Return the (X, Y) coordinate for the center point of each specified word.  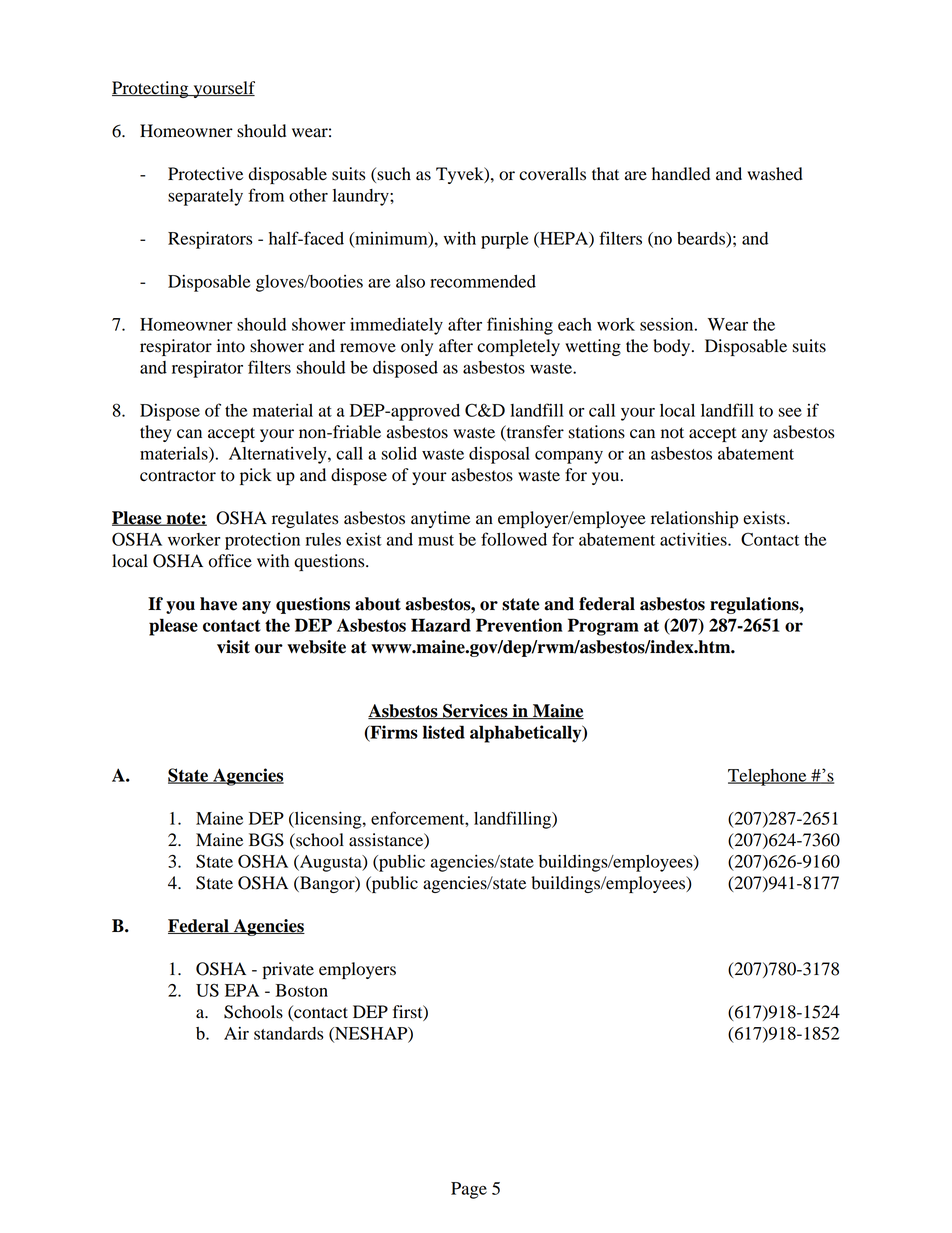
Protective (205, 174)
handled (681, 174)
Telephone (768, 777)
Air (236, 1033)
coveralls (552, 174)
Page (469, 1190)
